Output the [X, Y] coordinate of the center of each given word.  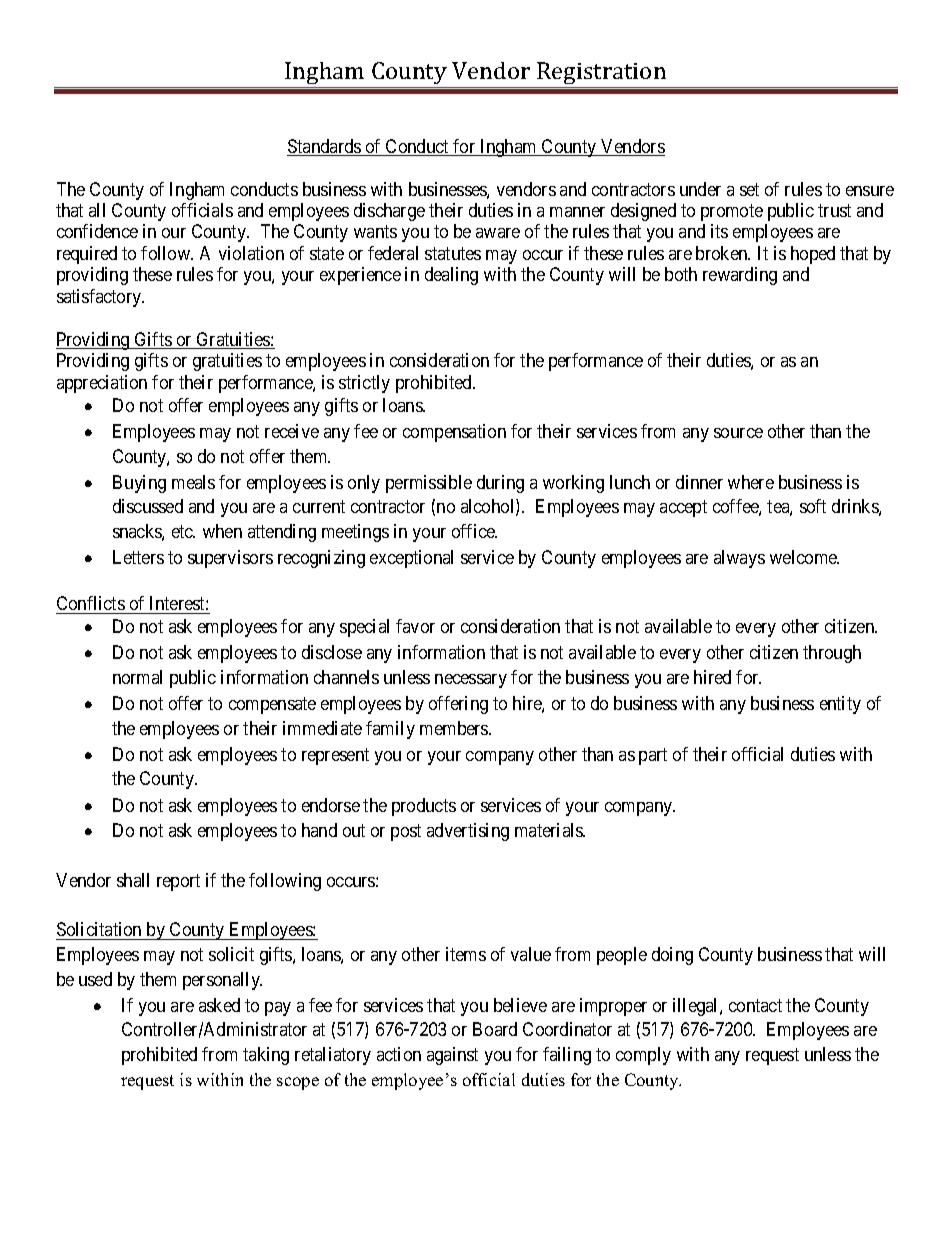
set [749, 189]
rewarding [740, 276]
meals [193, 482]
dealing [451, 276]
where [751, 482]
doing [672, 956]
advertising [468, 832]
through [832, 654]
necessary [471, 681]
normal [137, 677]
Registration [602, 75]
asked [219, 1005]
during [500, 484]
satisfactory [100, 298]
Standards [325, 147]
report [178, 882]
